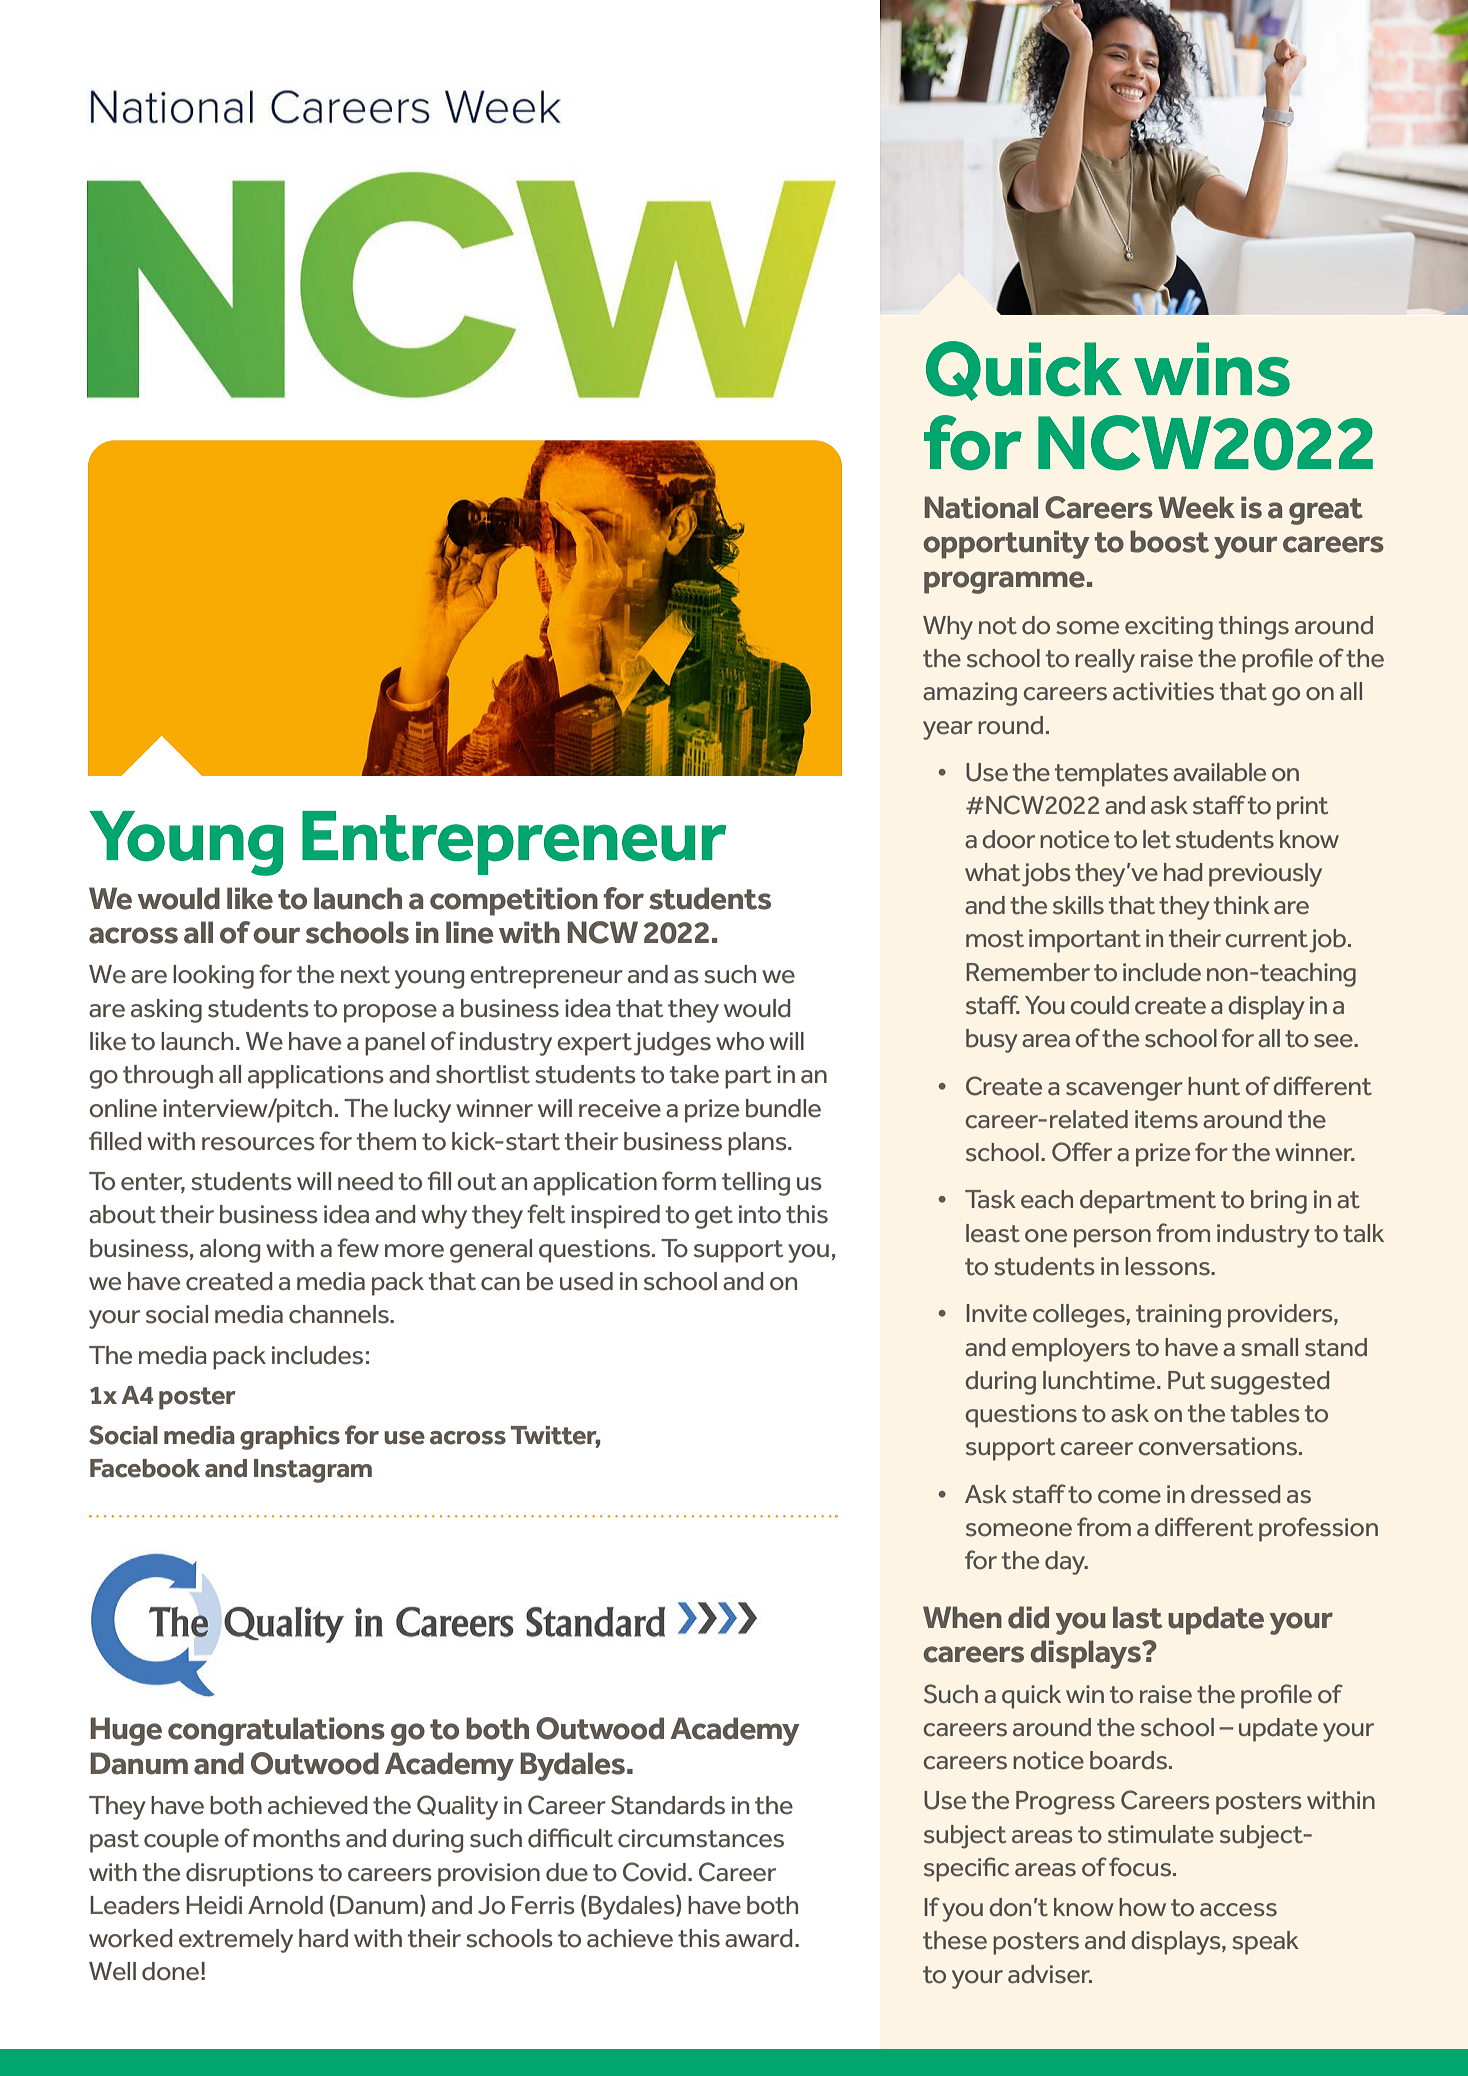 The image size is (1468, 2076). I want to click on bring, so click(1279, 1202).
